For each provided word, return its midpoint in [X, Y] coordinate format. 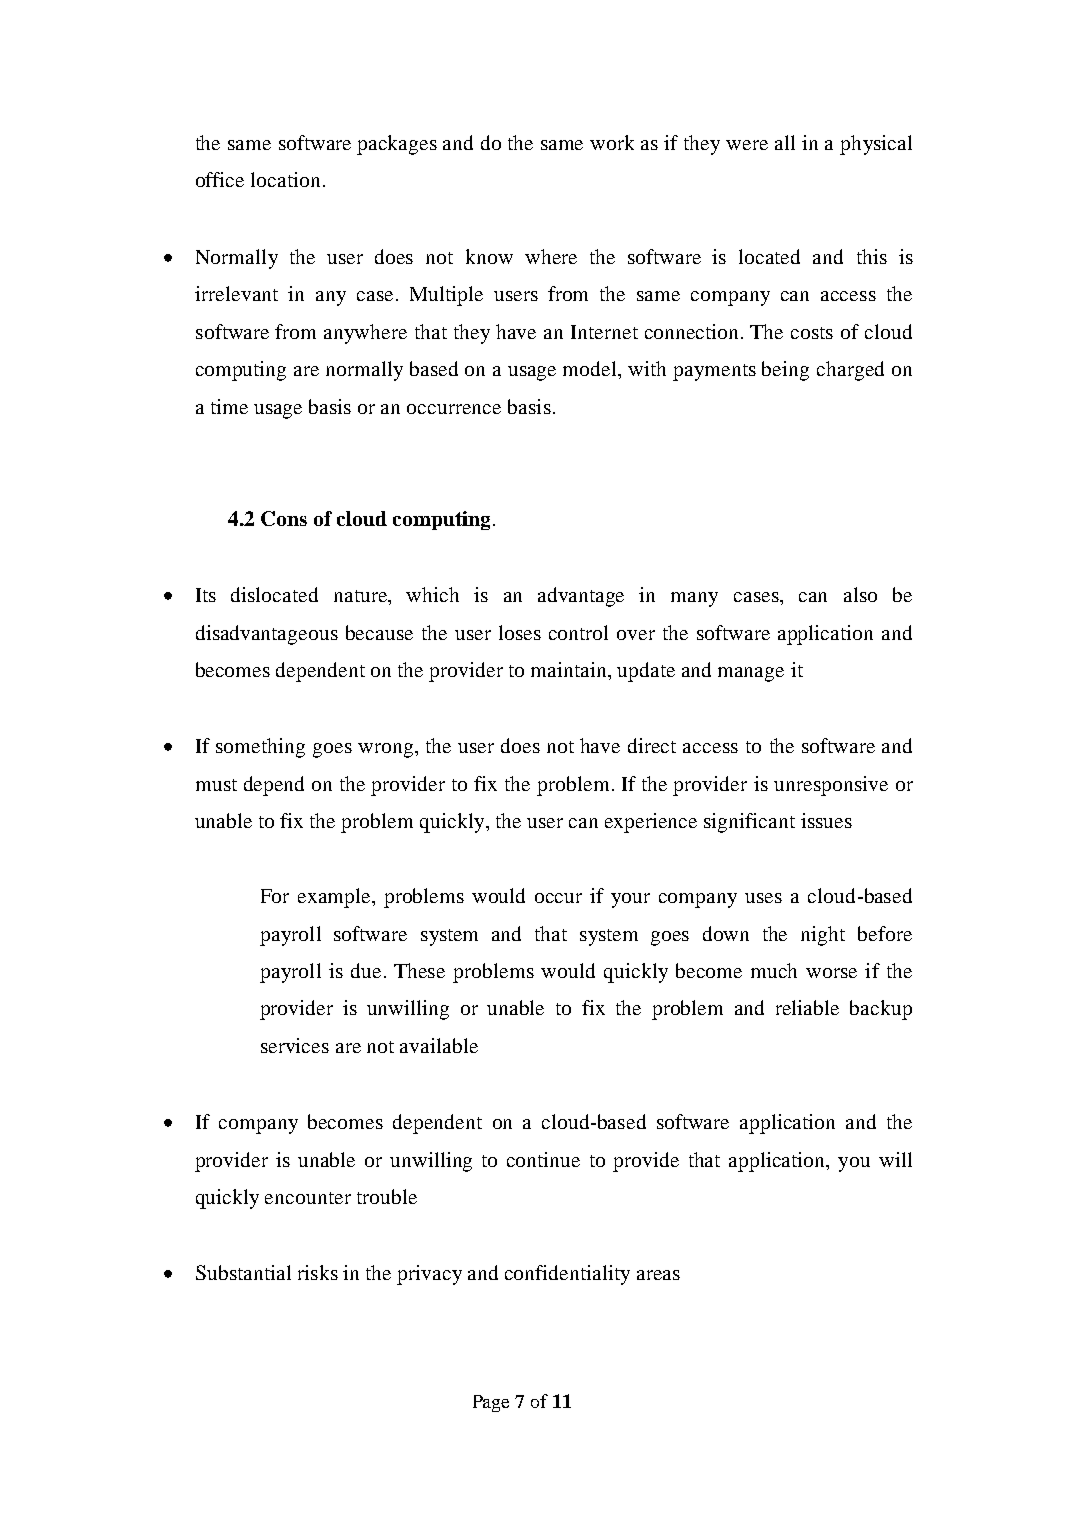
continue [543, 1159]
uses [763, 898]
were [747, 145]
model [591, 370]
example [336, 898]
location [285, 179]
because [379, 632]
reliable [807, 1007]
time [229, 406]
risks [318, 1272]
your [630, 900]
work [612, 142]
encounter [308, 1198]
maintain [570, 669]
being [785, 371]
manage [751, 674]
